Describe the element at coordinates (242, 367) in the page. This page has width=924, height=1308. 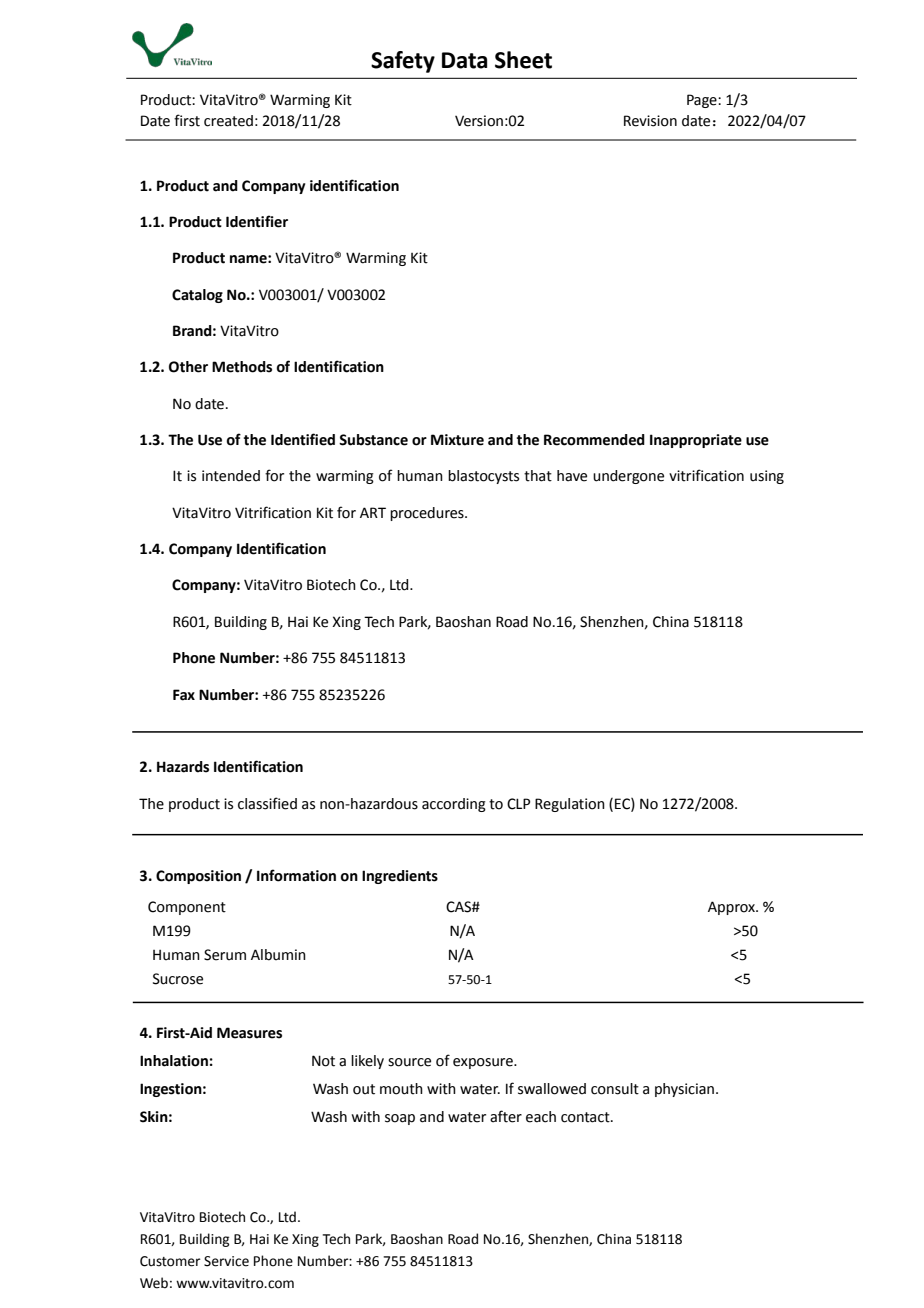
I see `Methods` at that location.
